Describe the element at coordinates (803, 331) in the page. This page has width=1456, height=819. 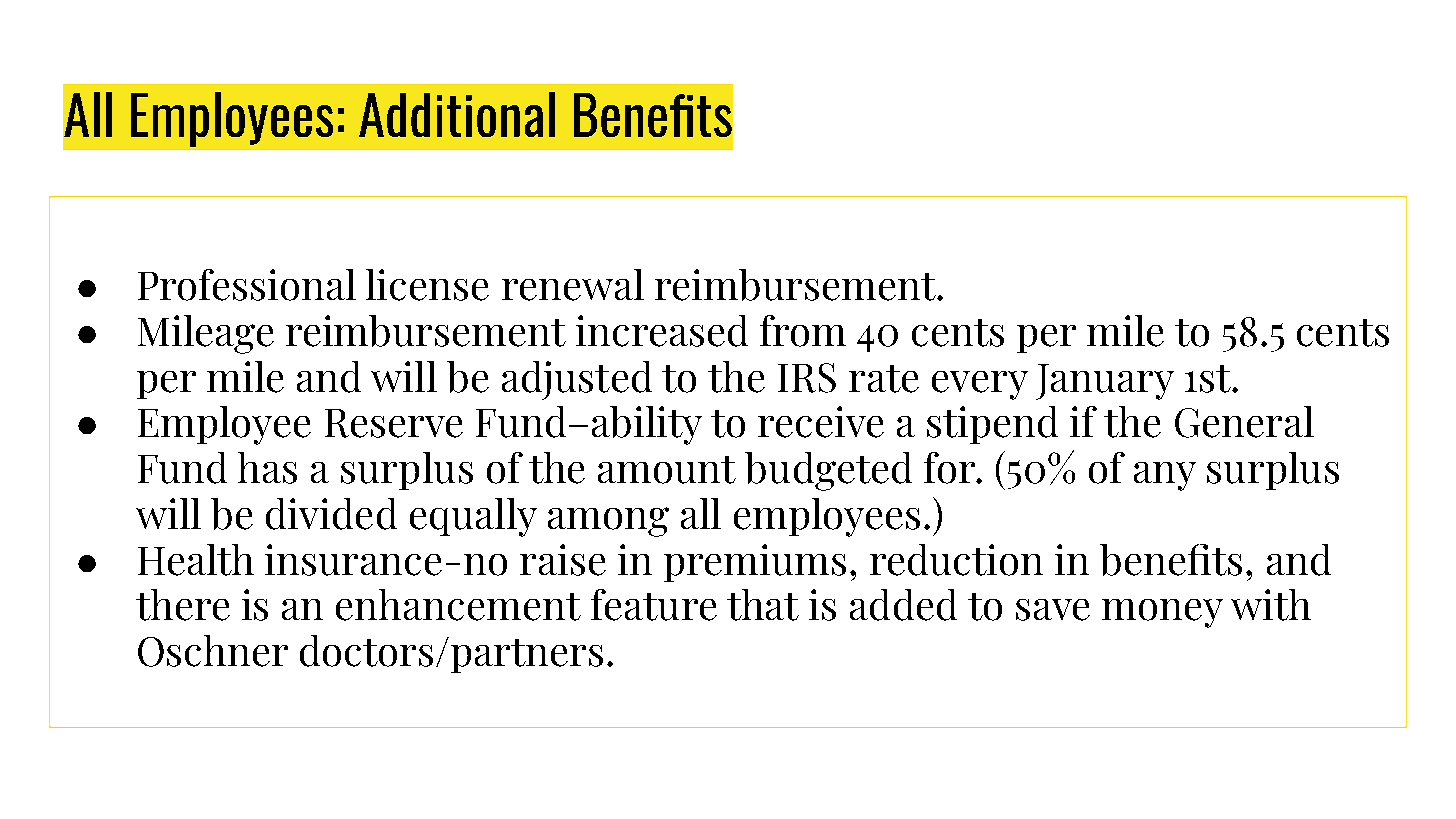
I see `from` at that location.
